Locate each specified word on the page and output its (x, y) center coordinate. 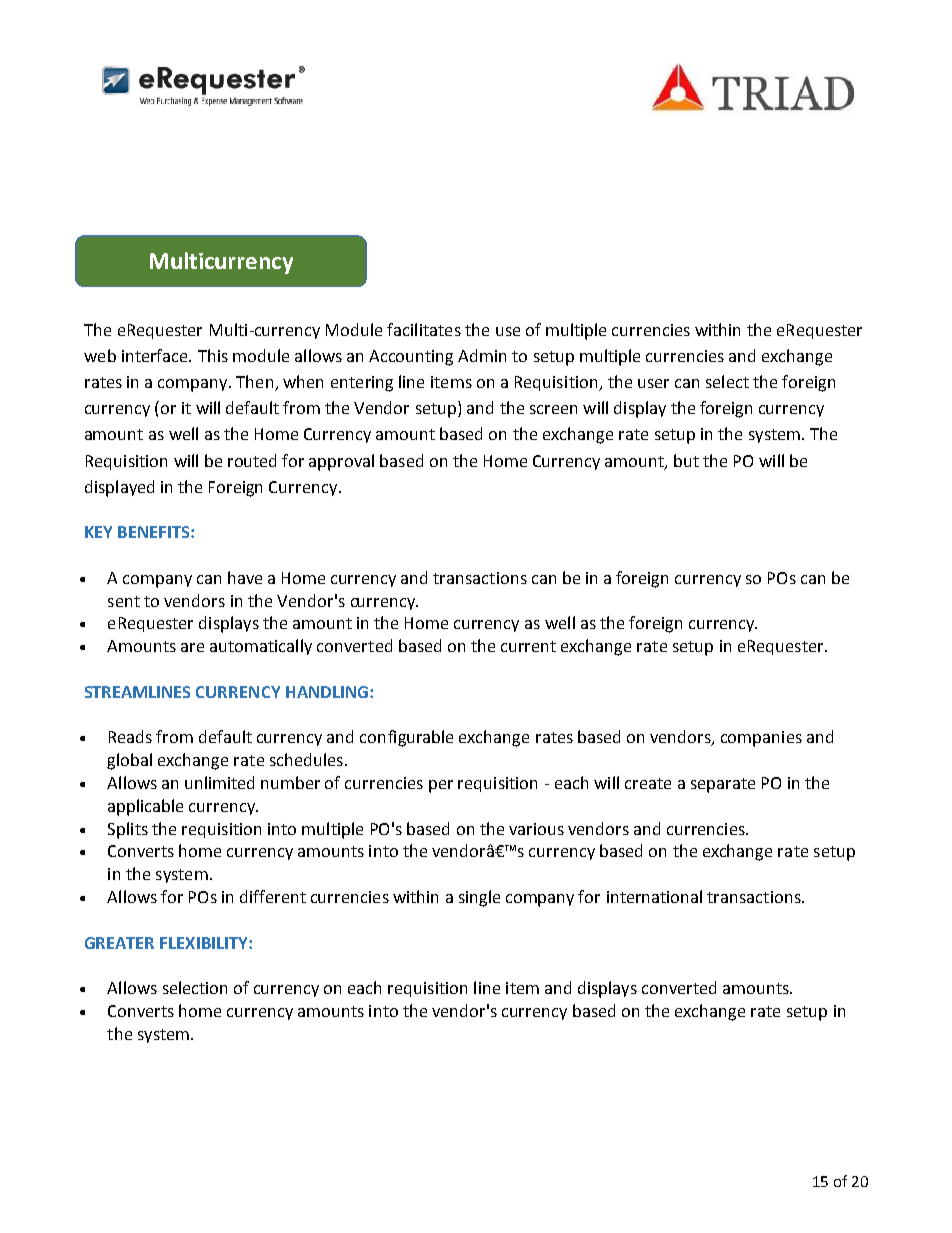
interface (156, 355)
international (654, 896)
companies (761, 739)
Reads (130, 736)
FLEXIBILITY (205, 943)
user (653, 383)
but (686, 460)
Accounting (411, 358)
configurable (406, 738)
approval (341, 462)
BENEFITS (155, 532)
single (479, 898)
